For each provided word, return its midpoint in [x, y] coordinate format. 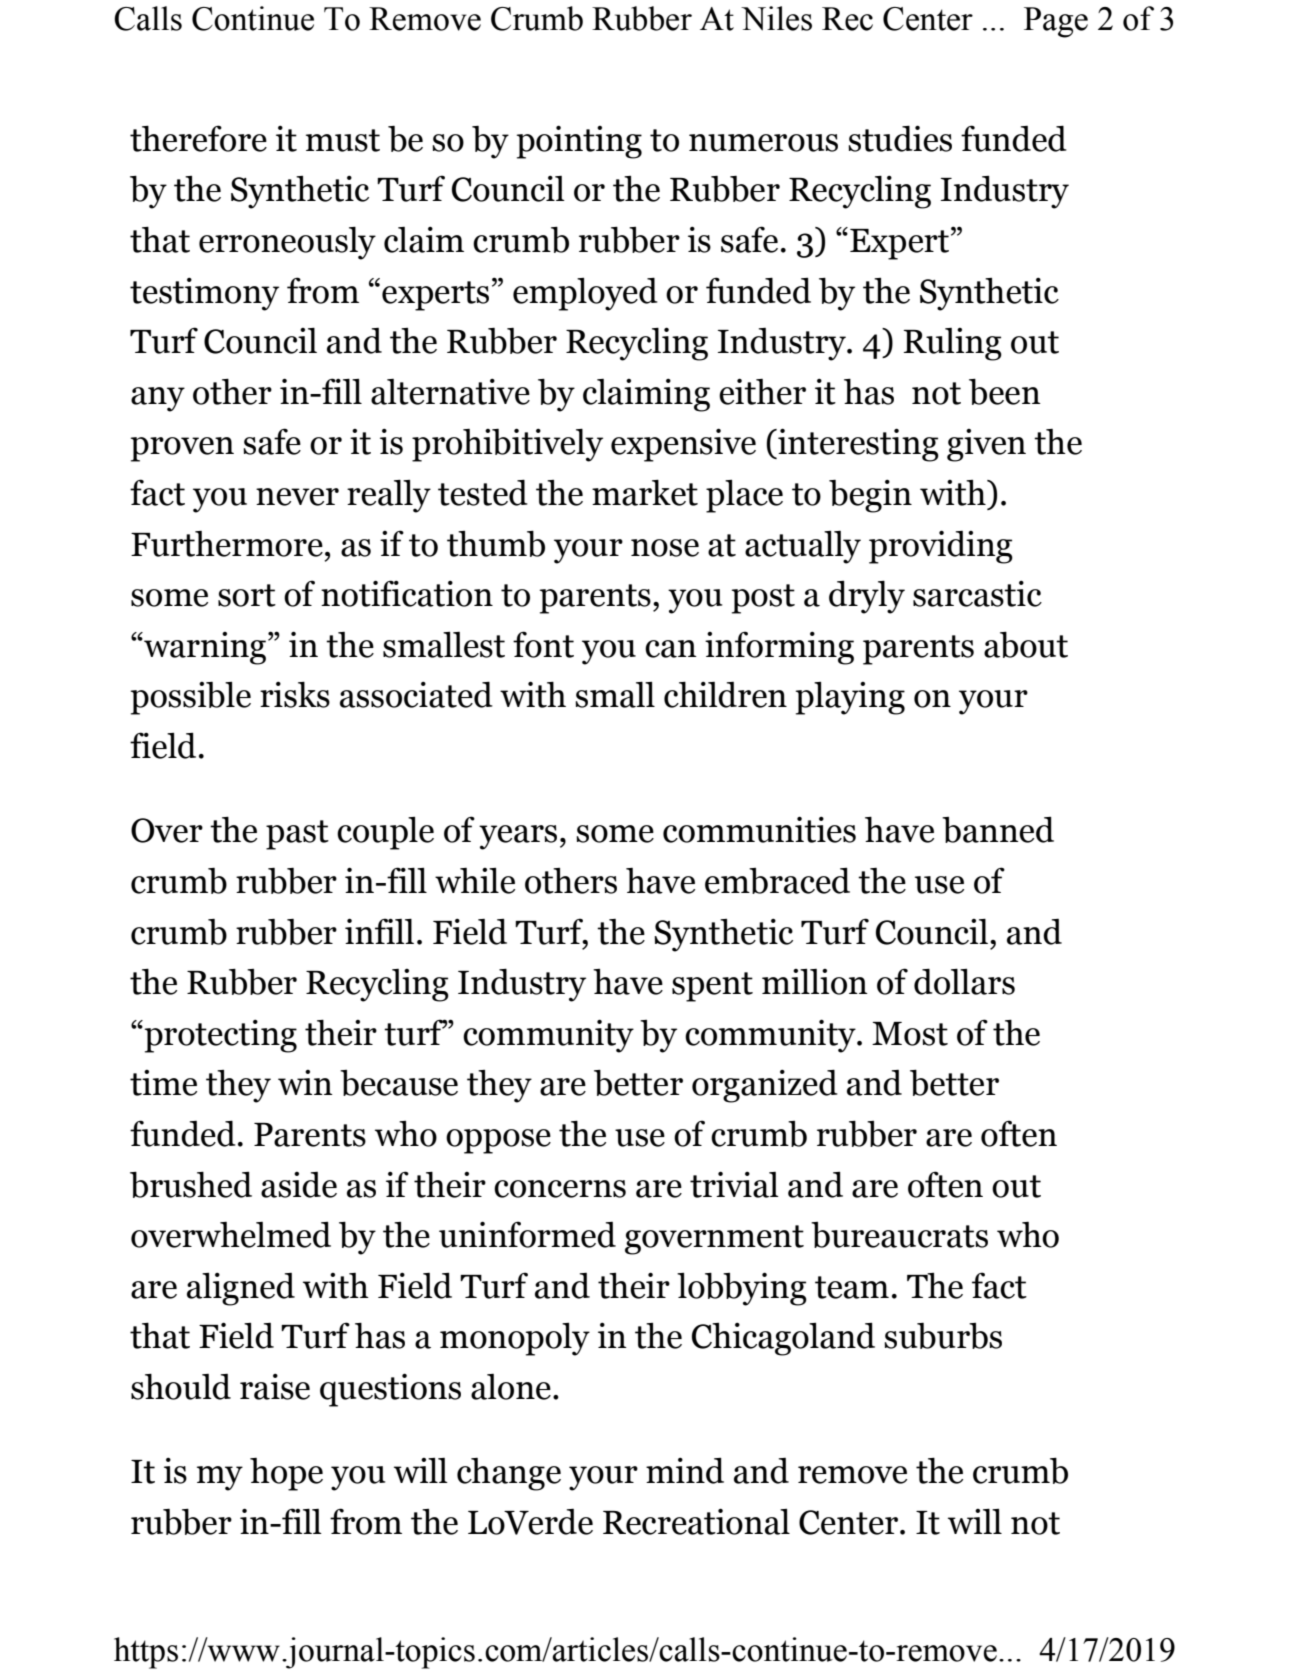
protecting [219, 1036]
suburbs [943, 1336]
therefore [198, 138]
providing [941, 547]
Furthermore [227, 544]
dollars [964, 981]
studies [900, 138]
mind [685, 1471]
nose [665, 548]
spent [712, 987]
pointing [579, 142]
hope [286, 1474]
